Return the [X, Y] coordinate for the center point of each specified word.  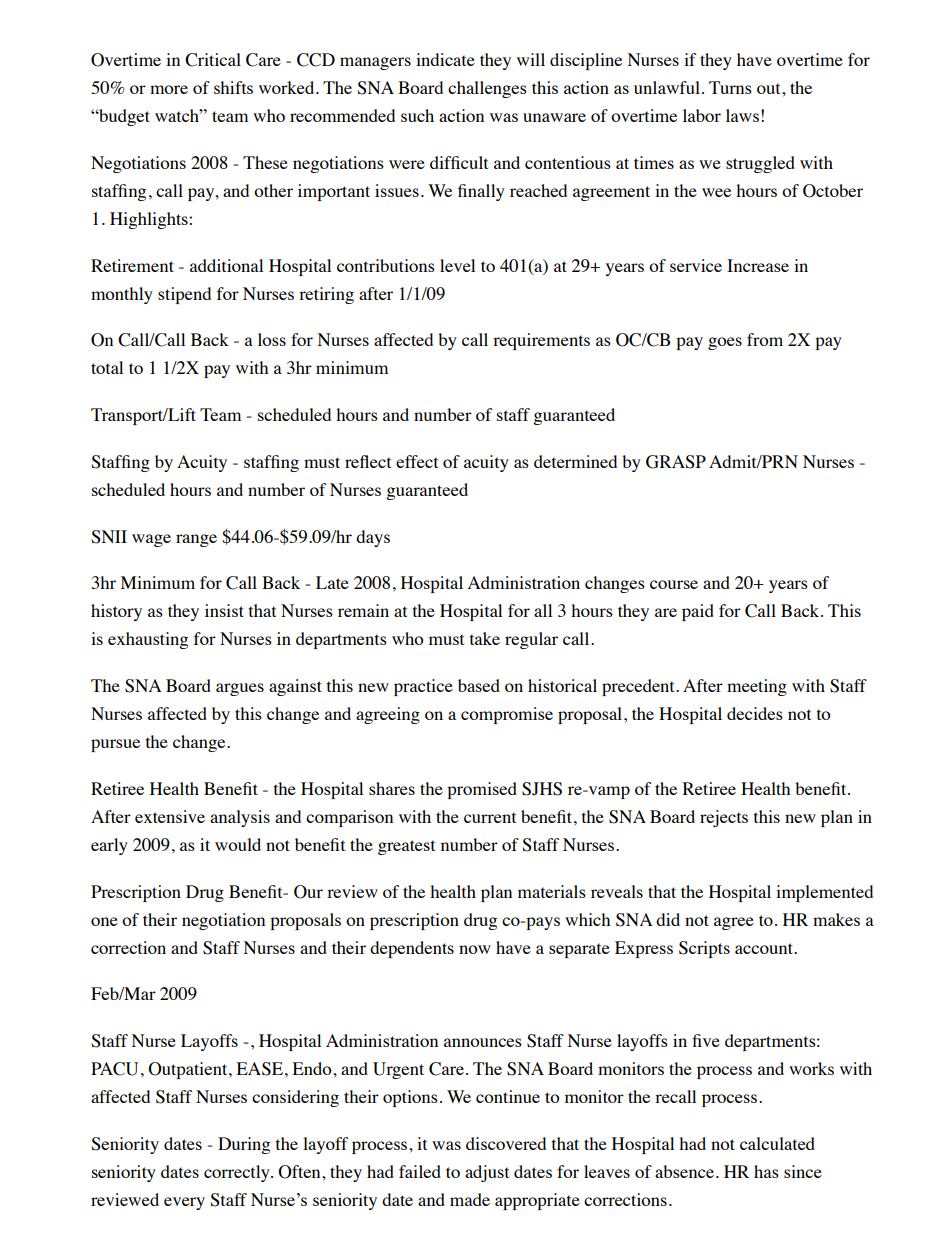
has [766, 1171]
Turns [730, 87]
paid [698, 612]
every [184, 1203]
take [485, 638]
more [169, 89]
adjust [487, 1173]
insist [224, 610]
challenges [487, 89]
